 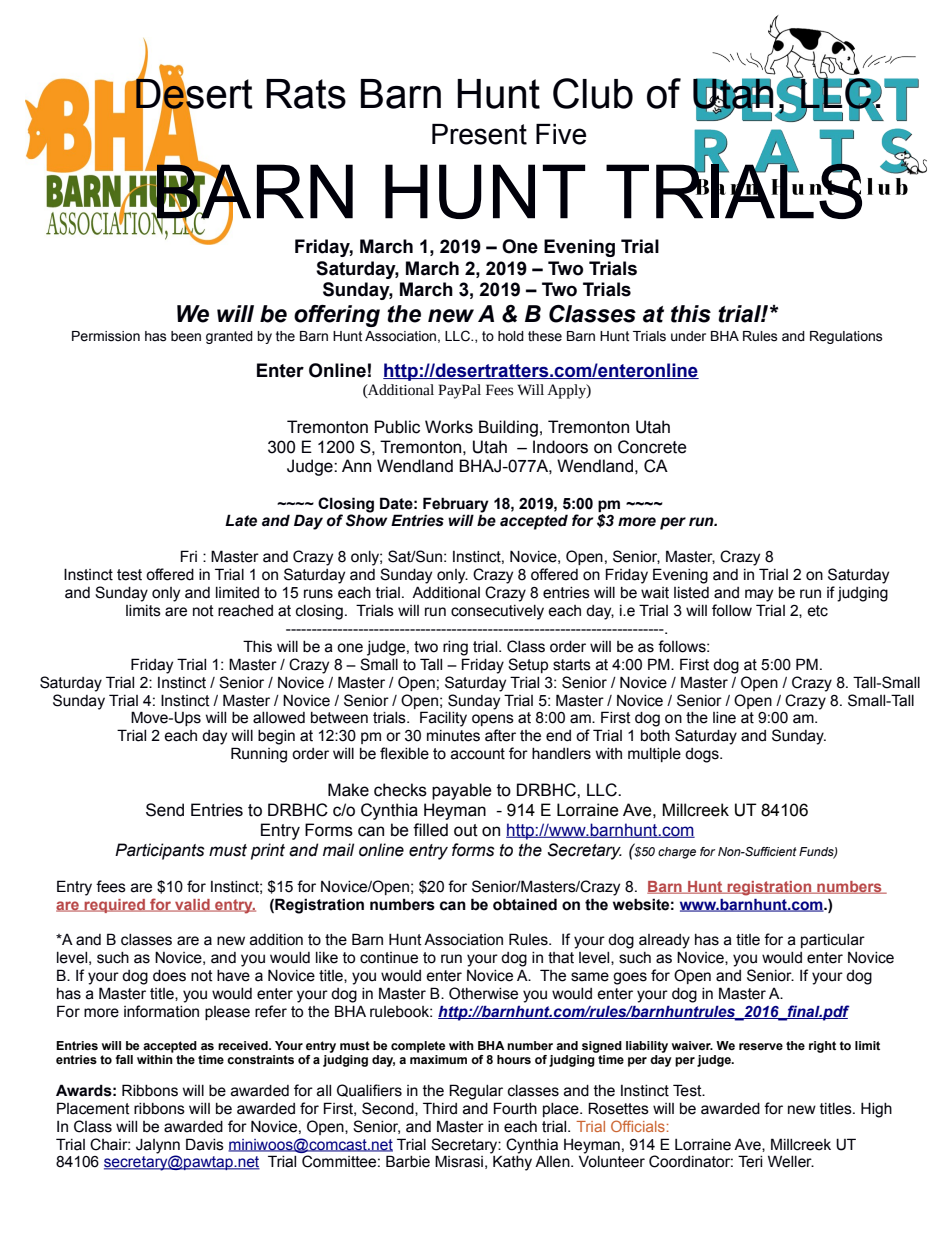 What do you see at coordinates (306, 94) in the screenshot?
I see `Rats` at bounding box center [306, 94].
